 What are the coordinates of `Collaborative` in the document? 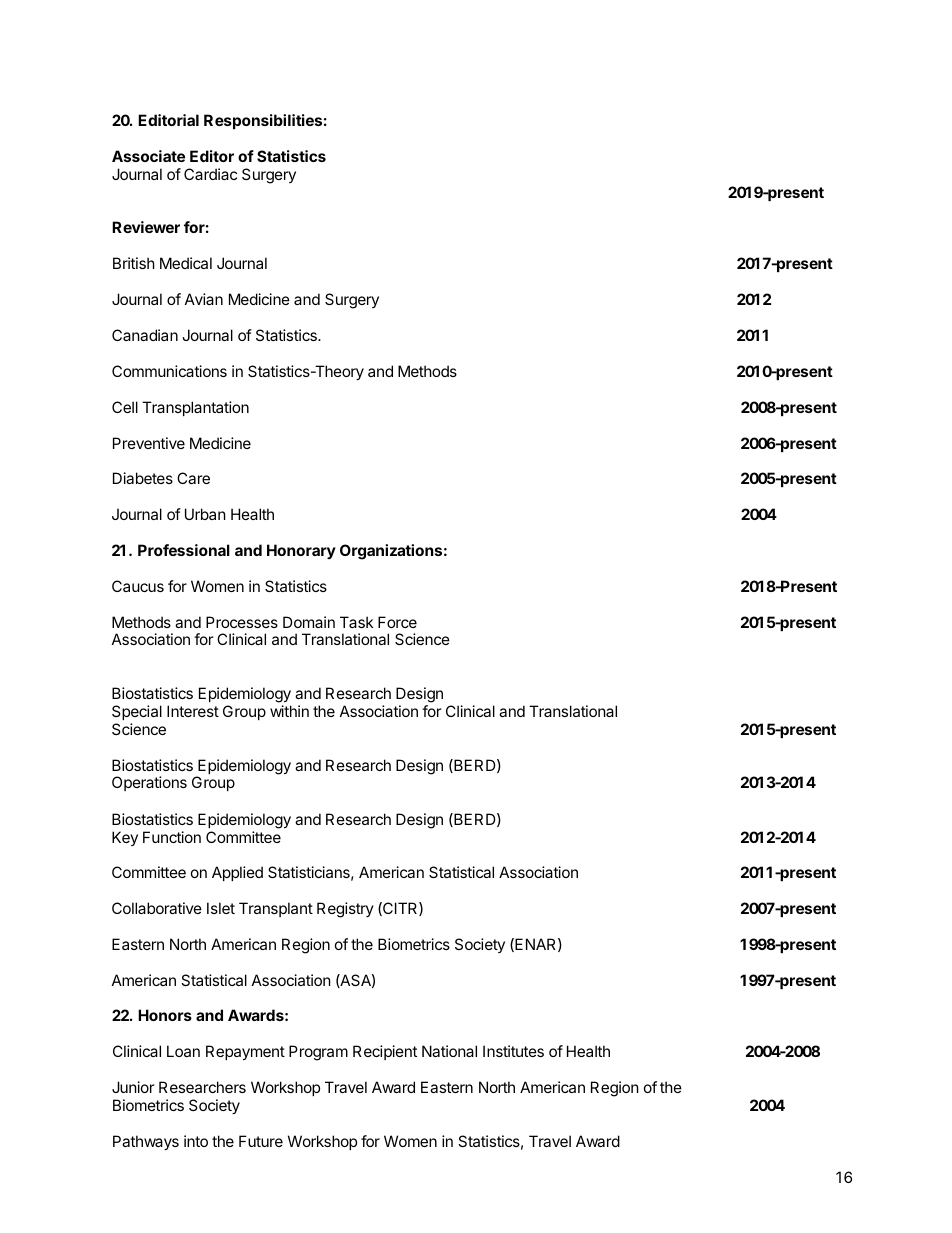 It's located at (157, 908).
